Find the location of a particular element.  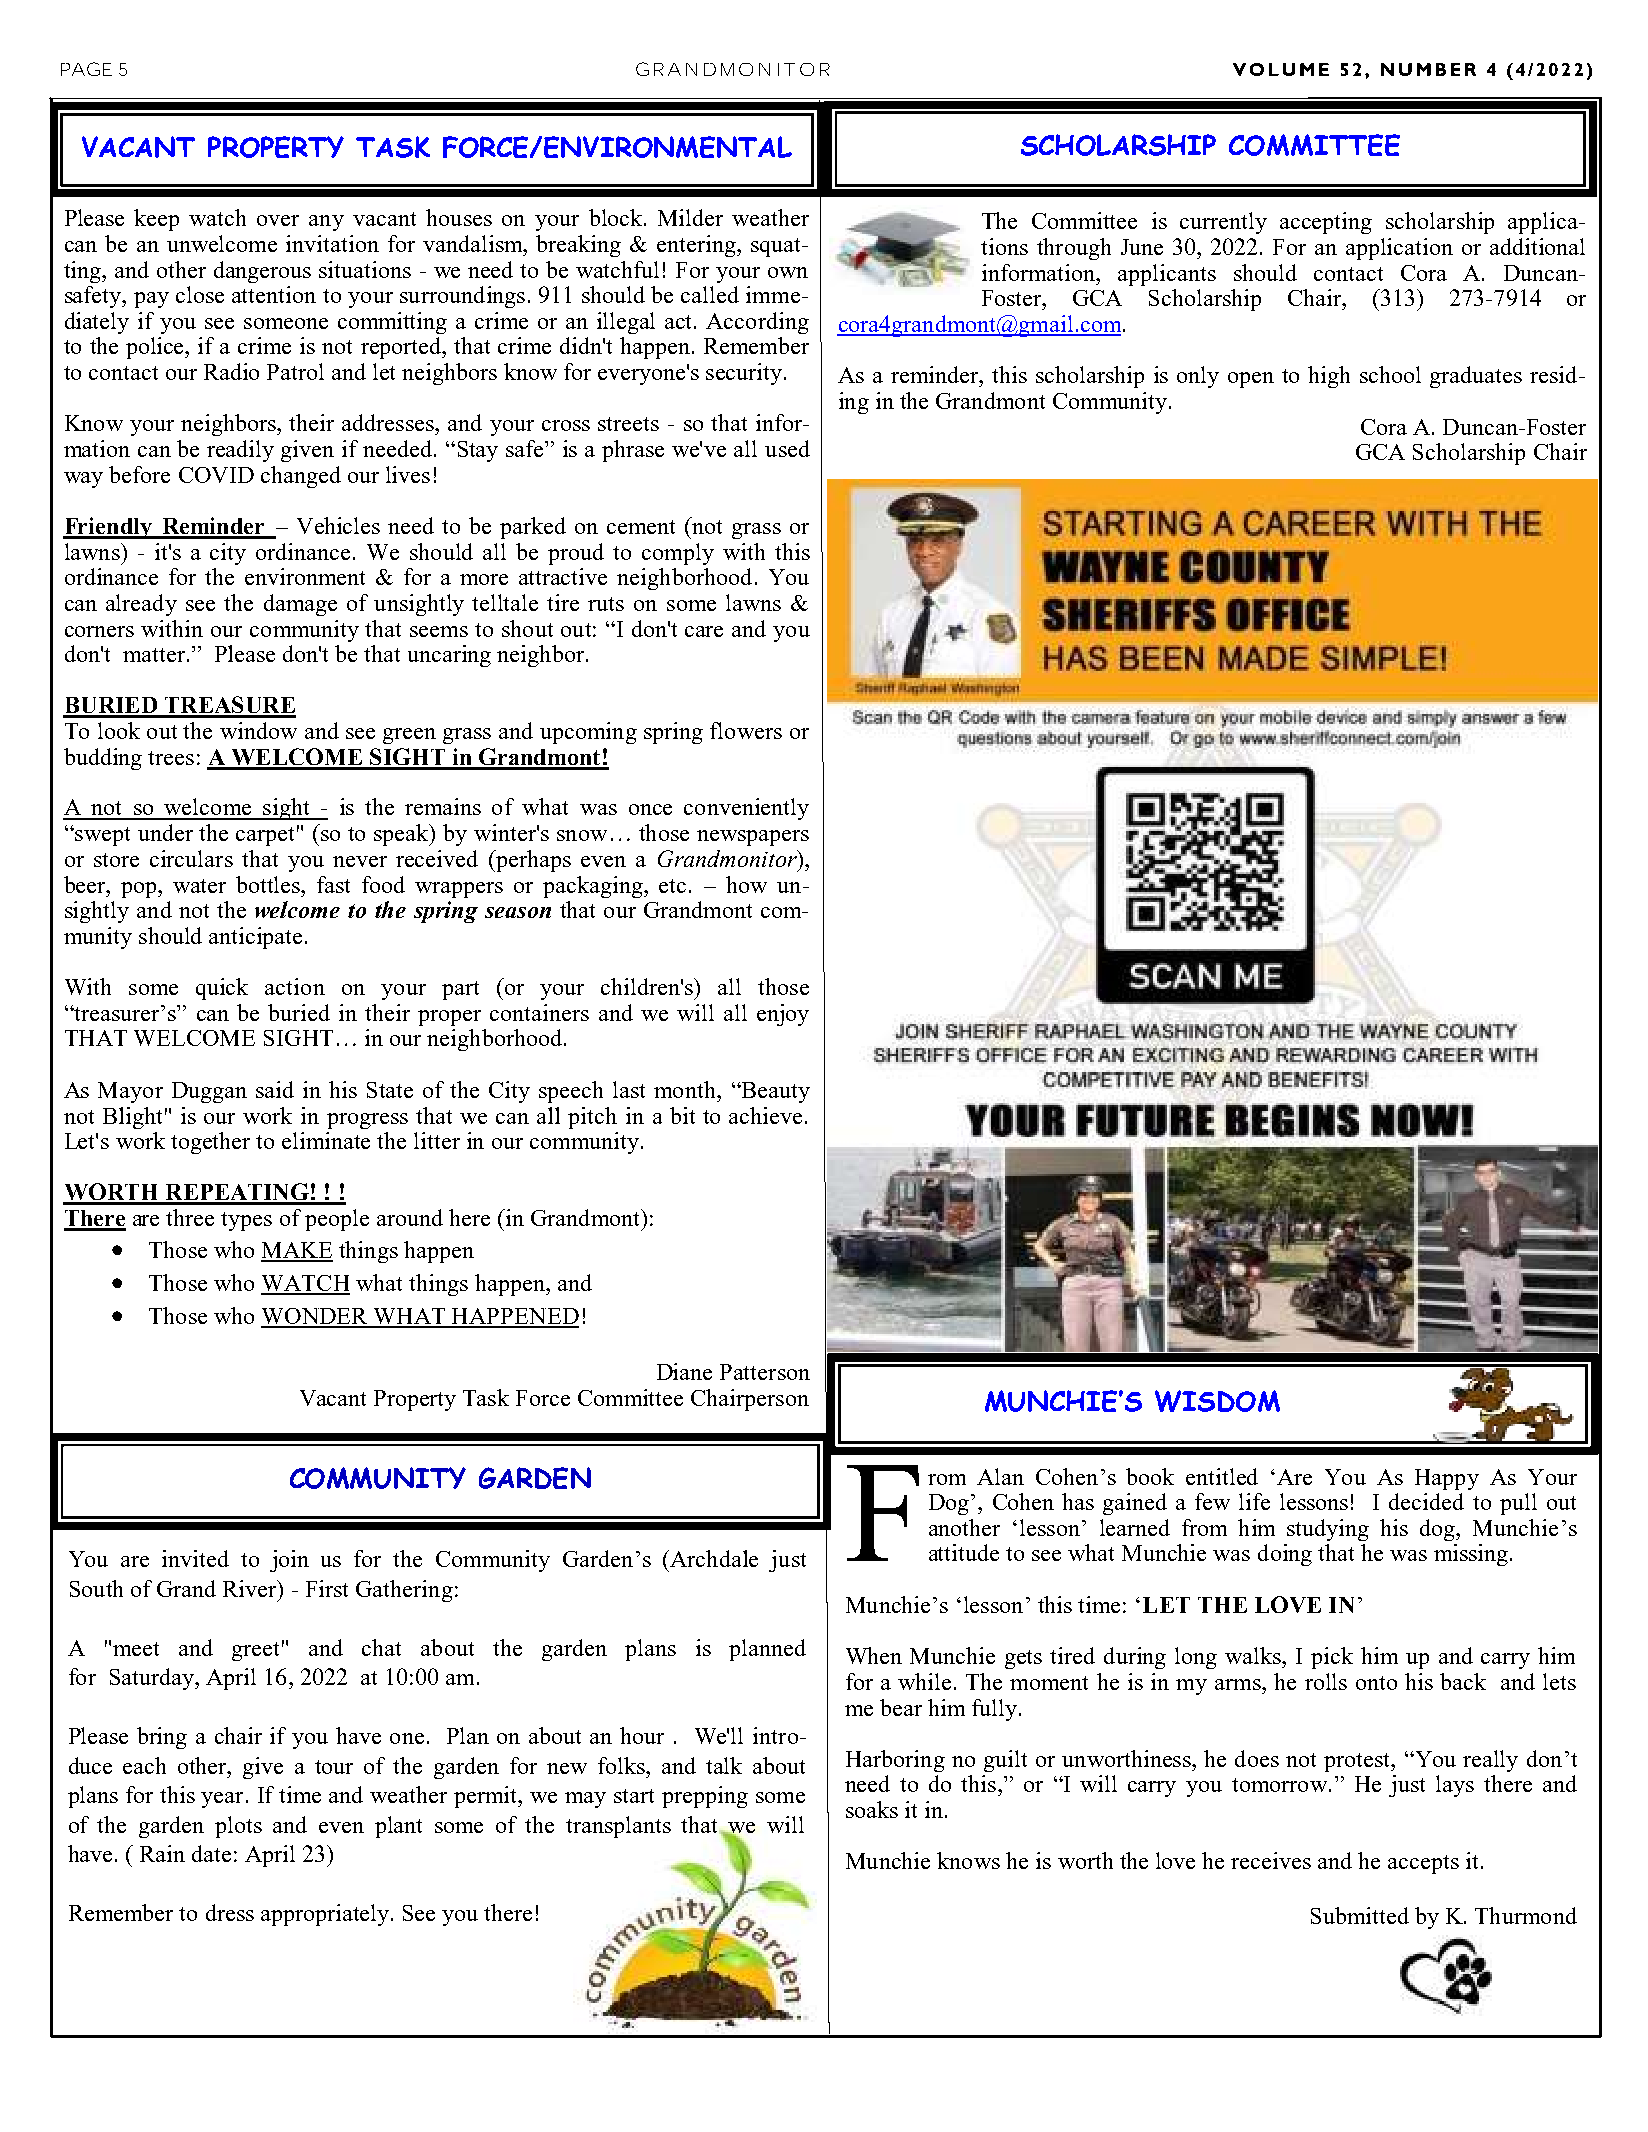

currently is located at coordinates (1223, 223).
